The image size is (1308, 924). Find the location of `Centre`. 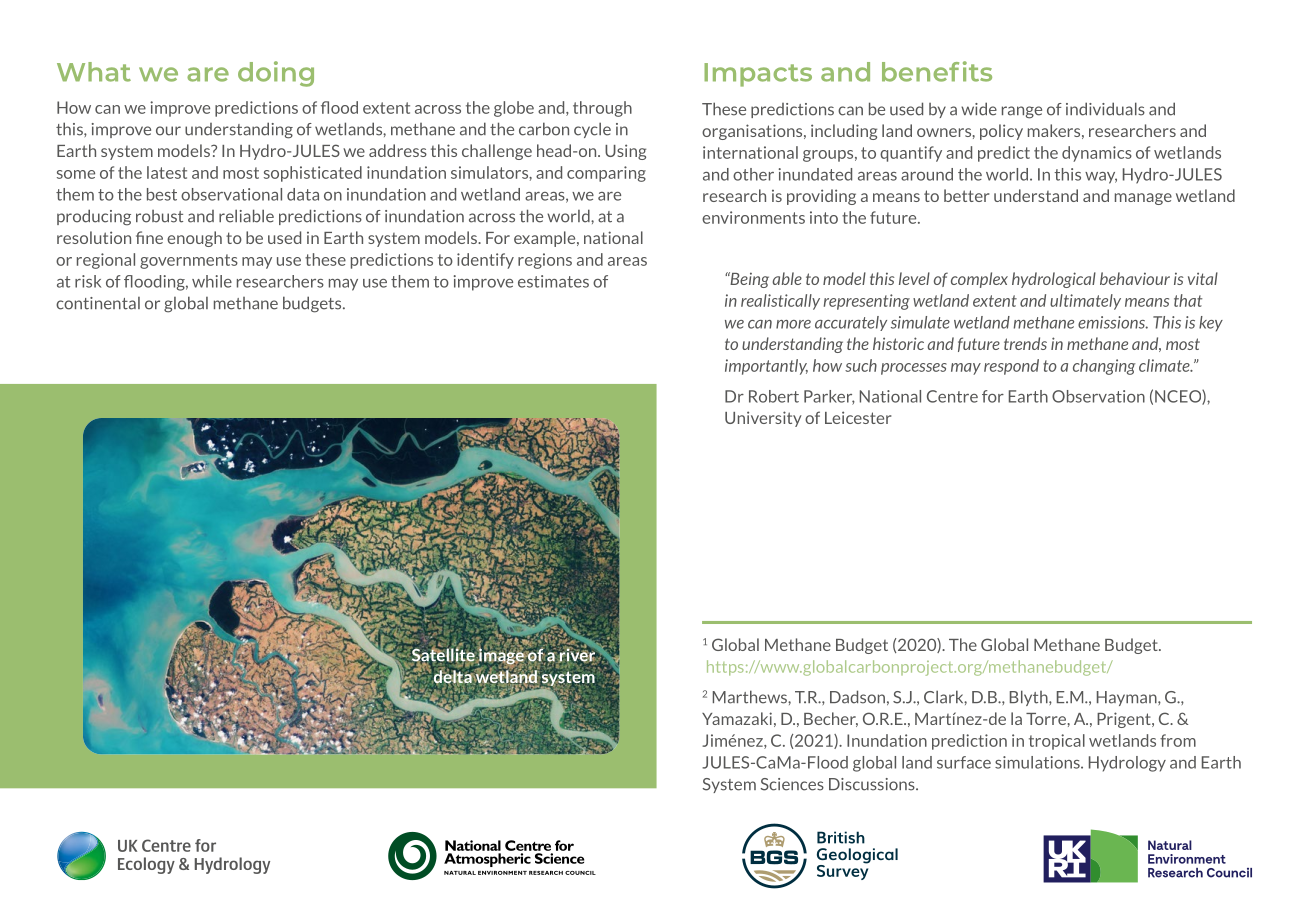

Centre is located at coordinates (952, 396).
